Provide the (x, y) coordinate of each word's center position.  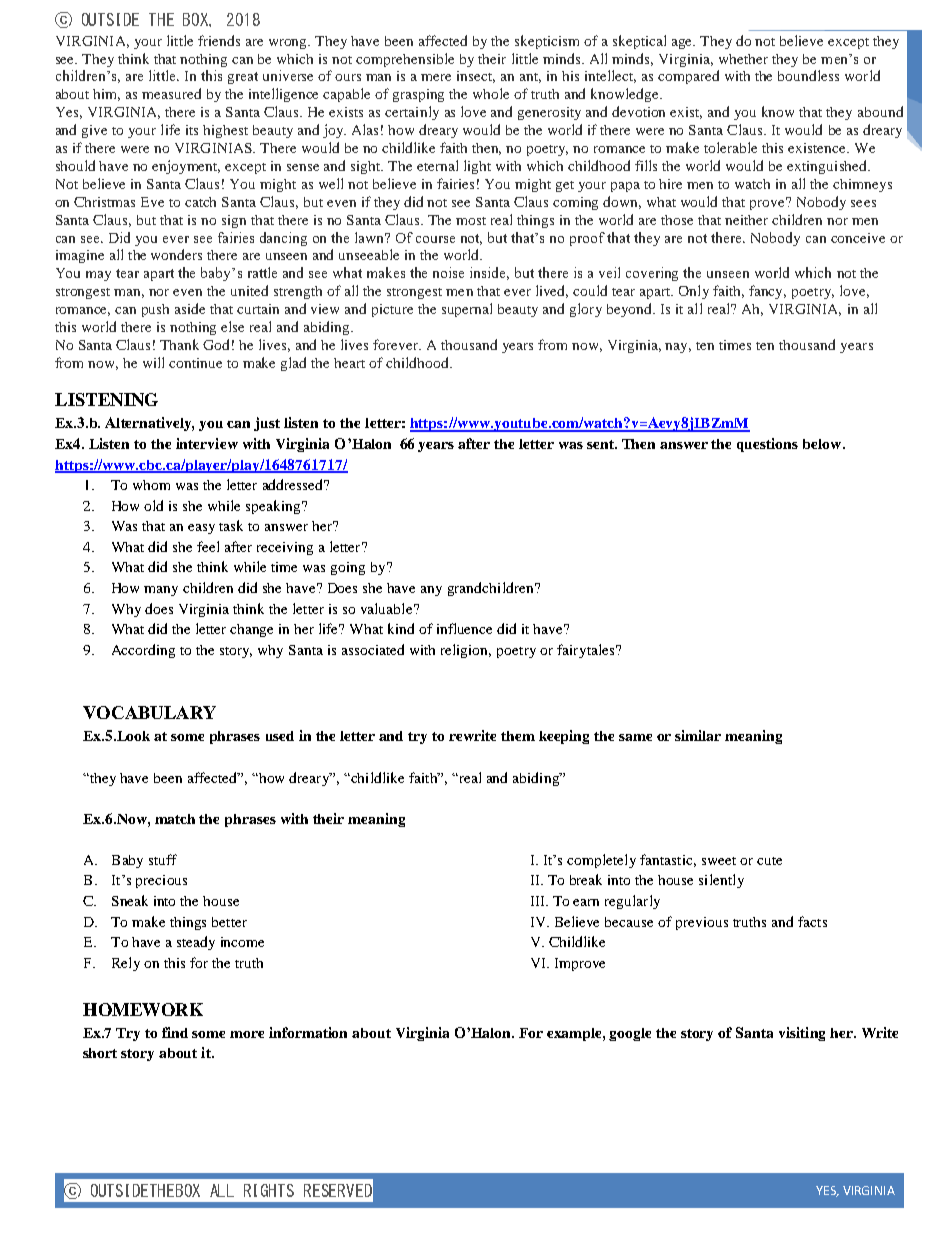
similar (698, 735)
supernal (467, 310)
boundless (808, 75)
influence (464, 628)
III (539, 901)
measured (171, 93)
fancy (767, 292)
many (161, 591)
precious (161, 881)
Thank (179, 344)
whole (491, 93)
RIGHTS (269, 1190)
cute (769, 861)
